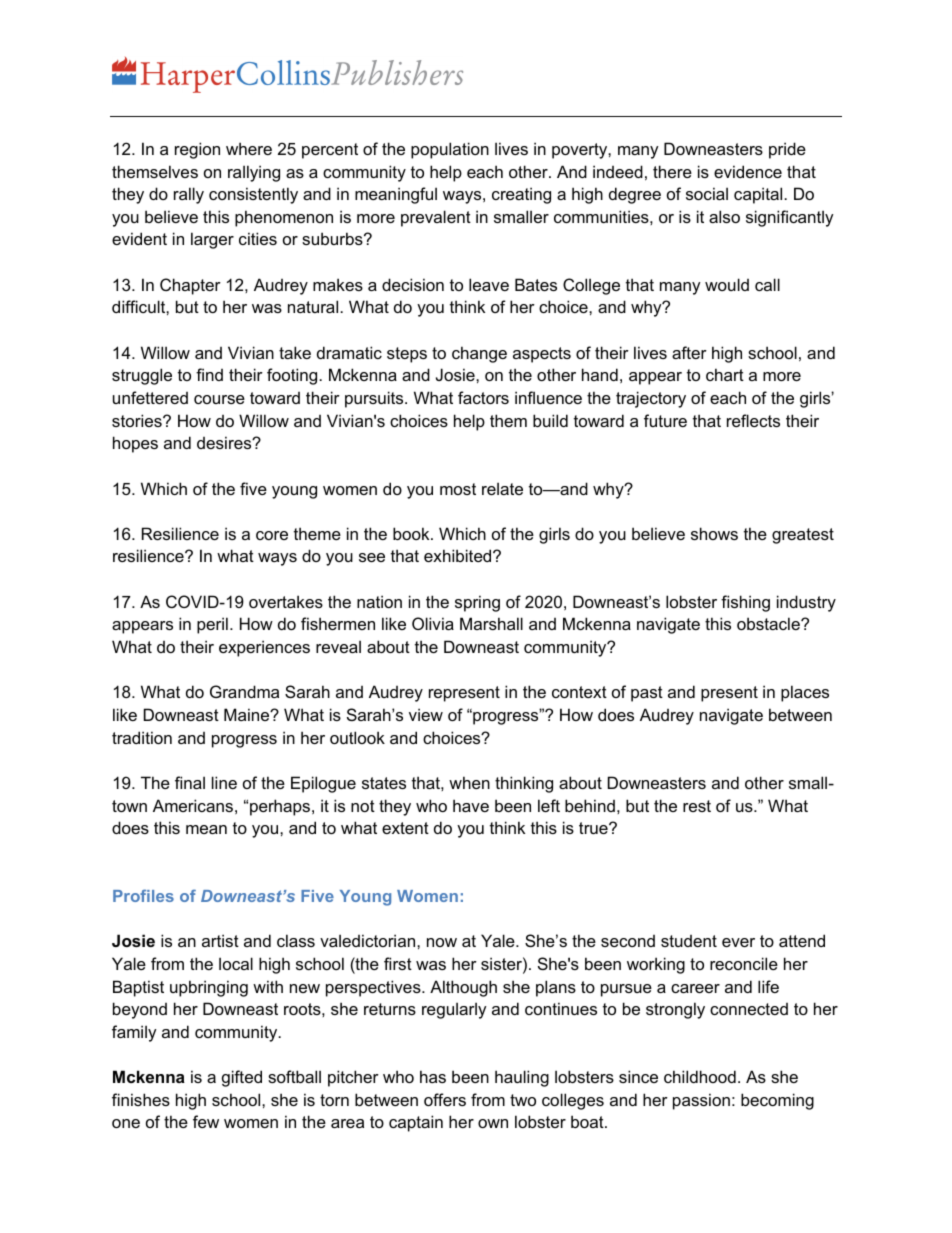 Image resolution: width=952 pixels, height=1233 pixels. What do you see at coordinates (714, 533) in the image?
I see `shows` at bounding box center [714, 533].
